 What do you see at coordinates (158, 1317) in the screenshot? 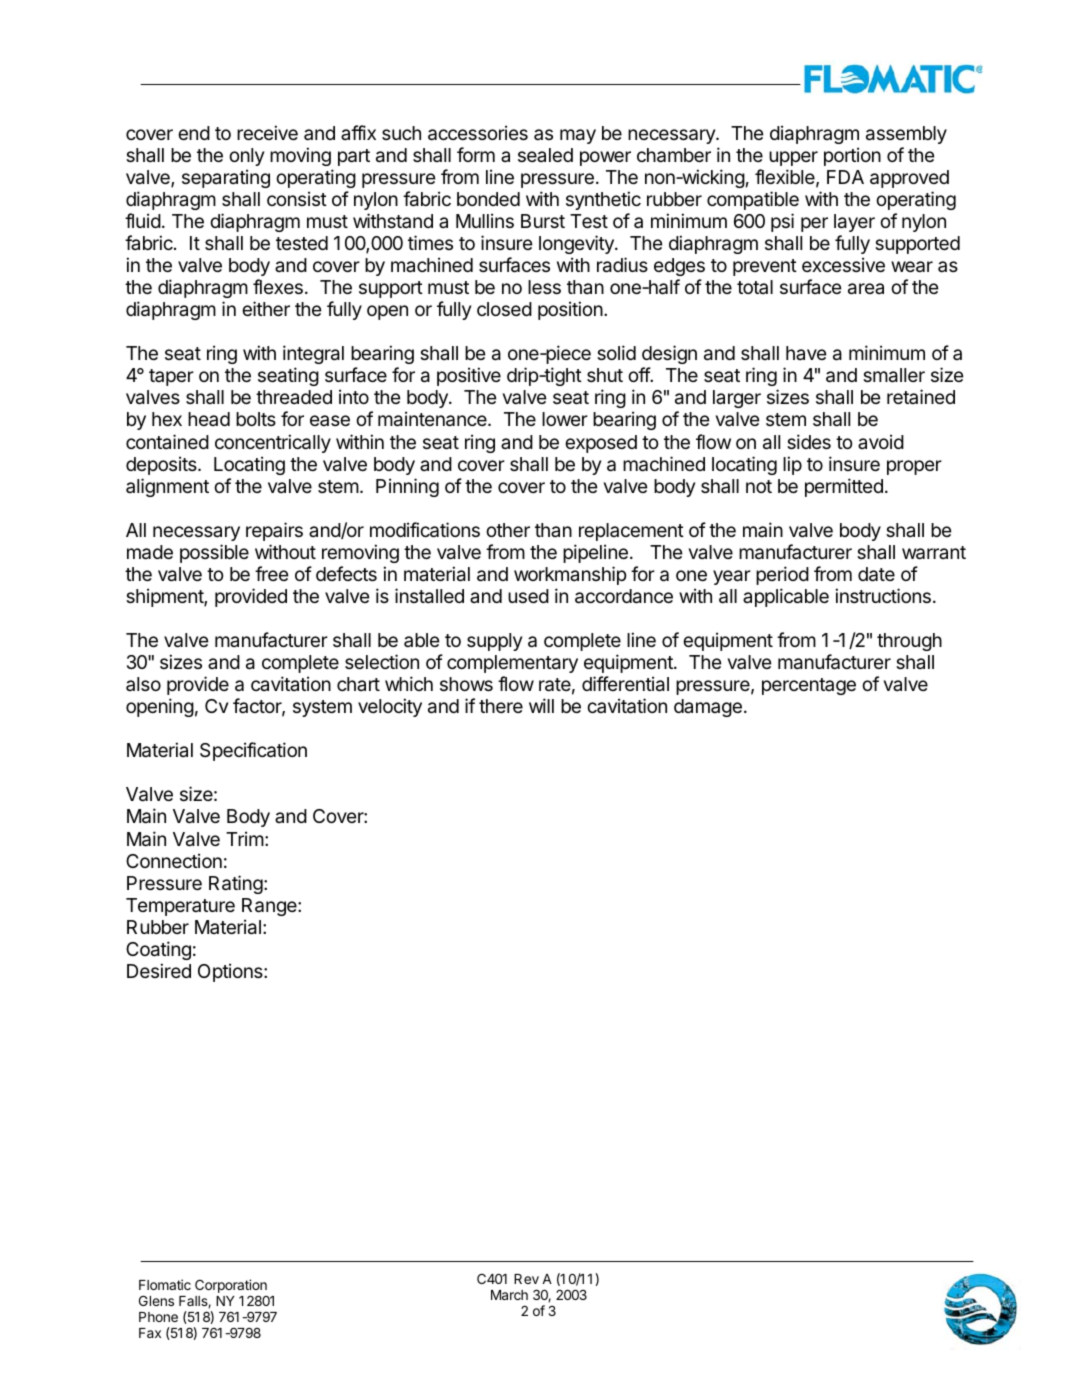
I see `Phone` at bounding box center [158, 1317].
